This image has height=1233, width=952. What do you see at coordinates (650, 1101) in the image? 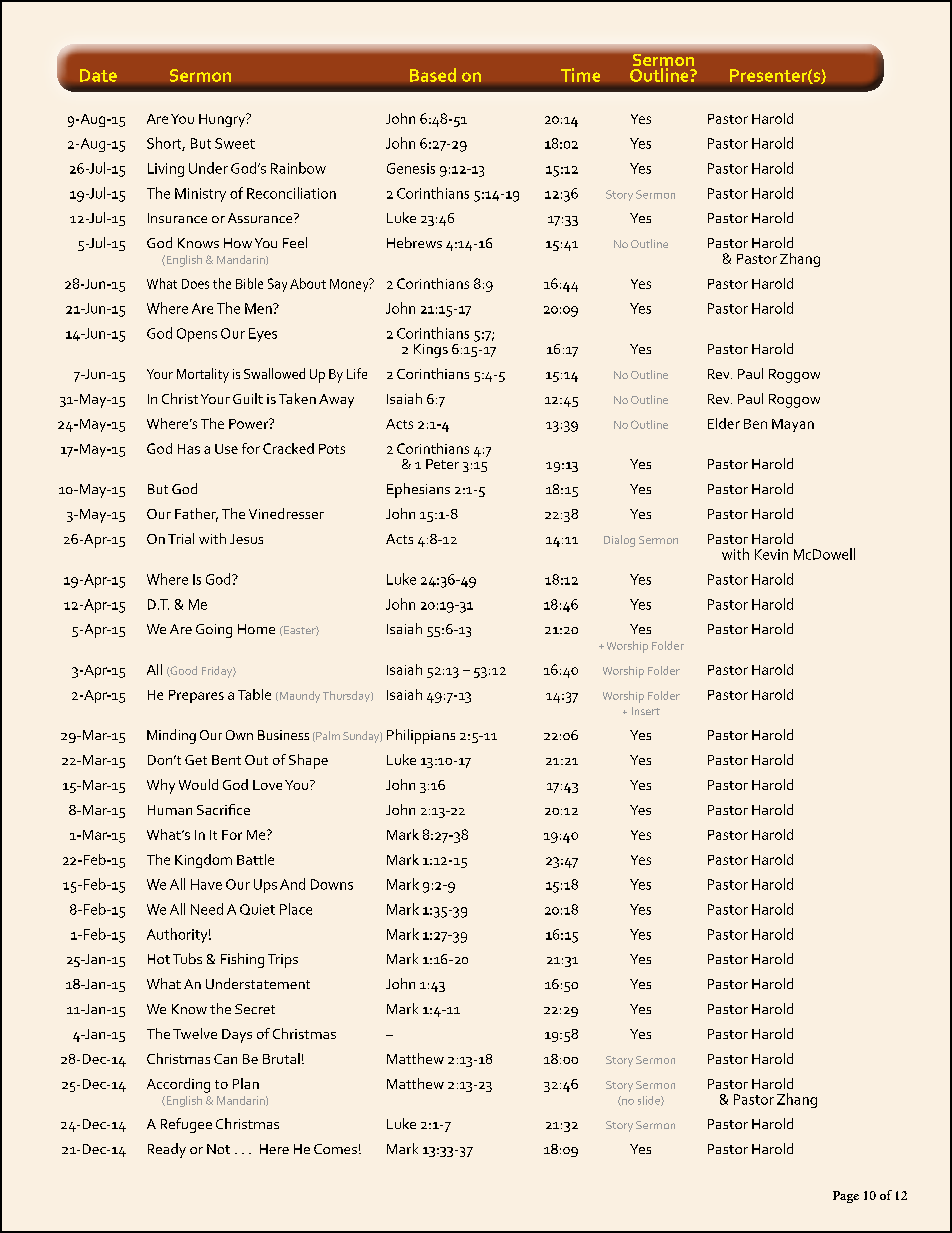
I see `slide` at bounding box center [650, 1101].
